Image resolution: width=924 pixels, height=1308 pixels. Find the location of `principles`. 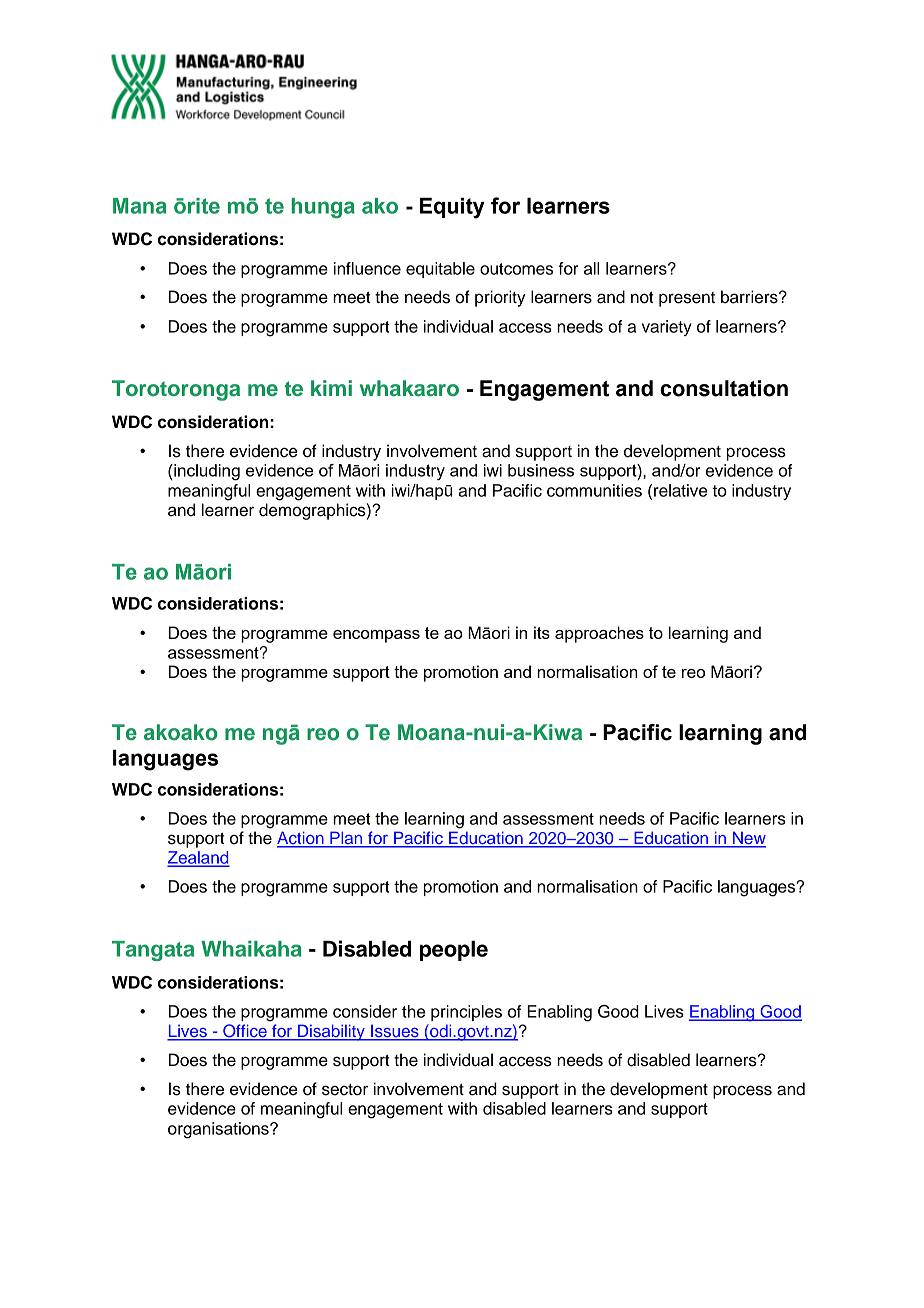

principles is located at coordinates (466, 1013).
